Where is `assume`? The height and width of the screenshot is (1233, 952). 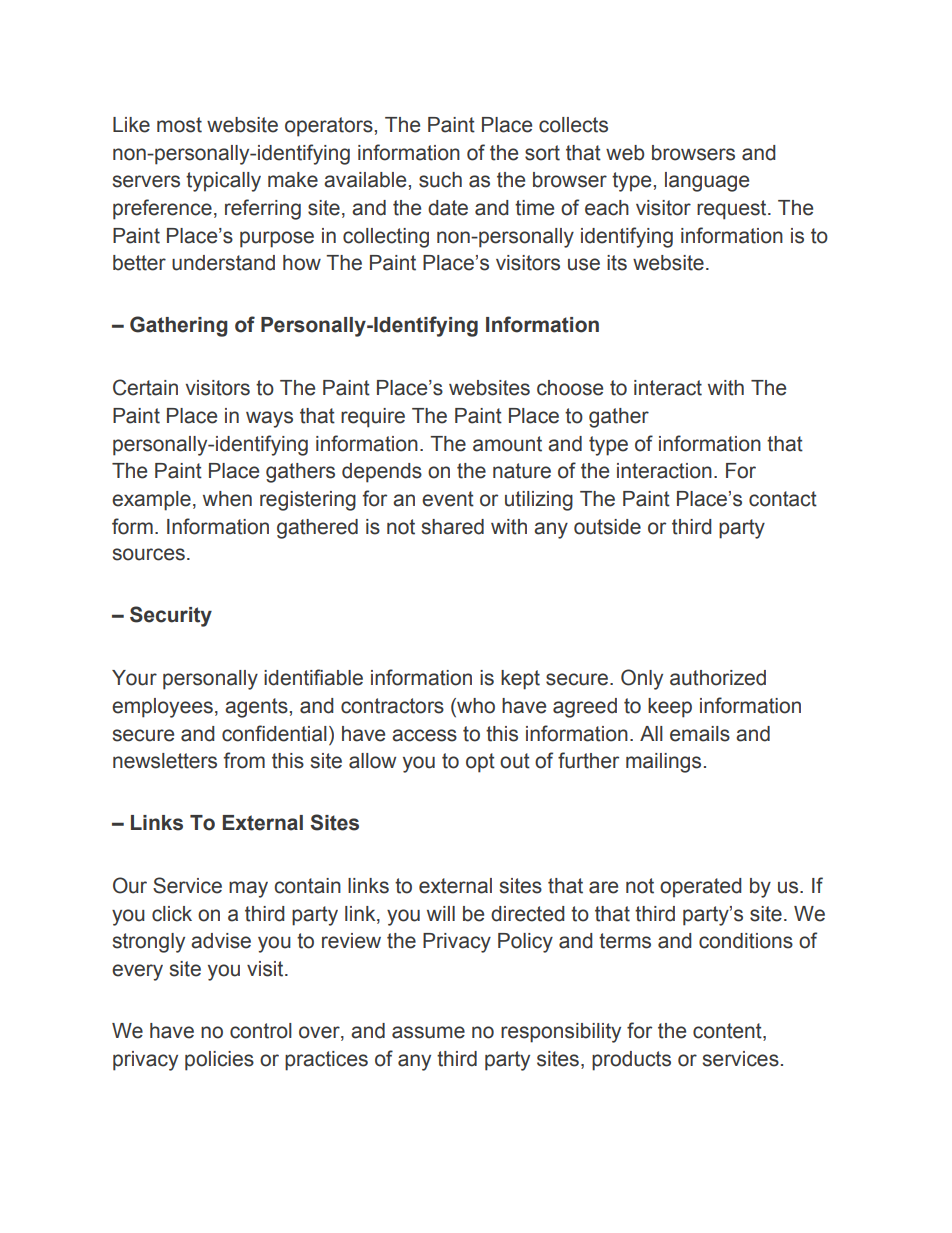
assume is located at coordinates (428, 1032).
